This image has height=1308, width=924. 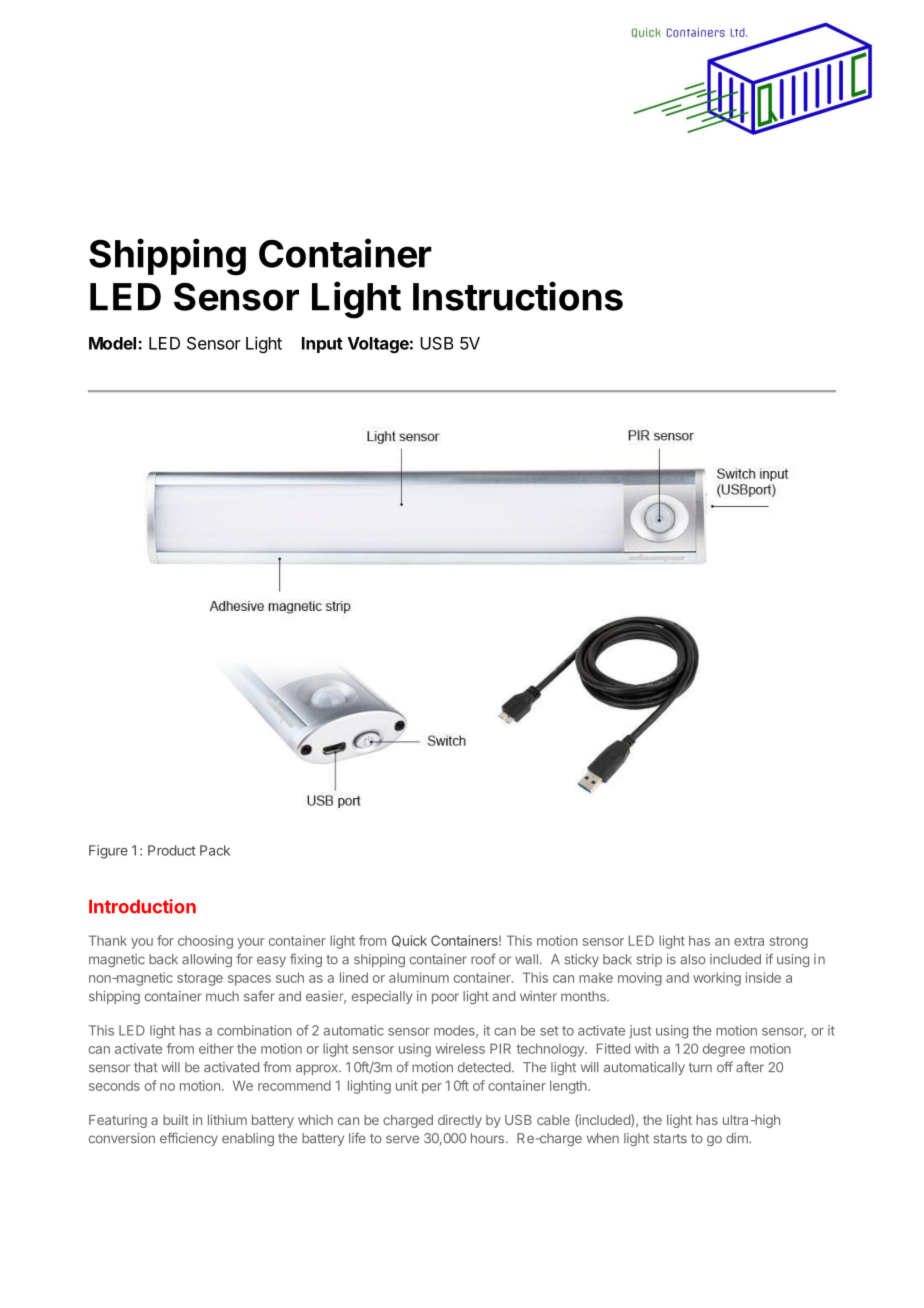 What do you see at coordinates (215, 850) in the image?
I see `Pack` at bounding box center [215, 850].
